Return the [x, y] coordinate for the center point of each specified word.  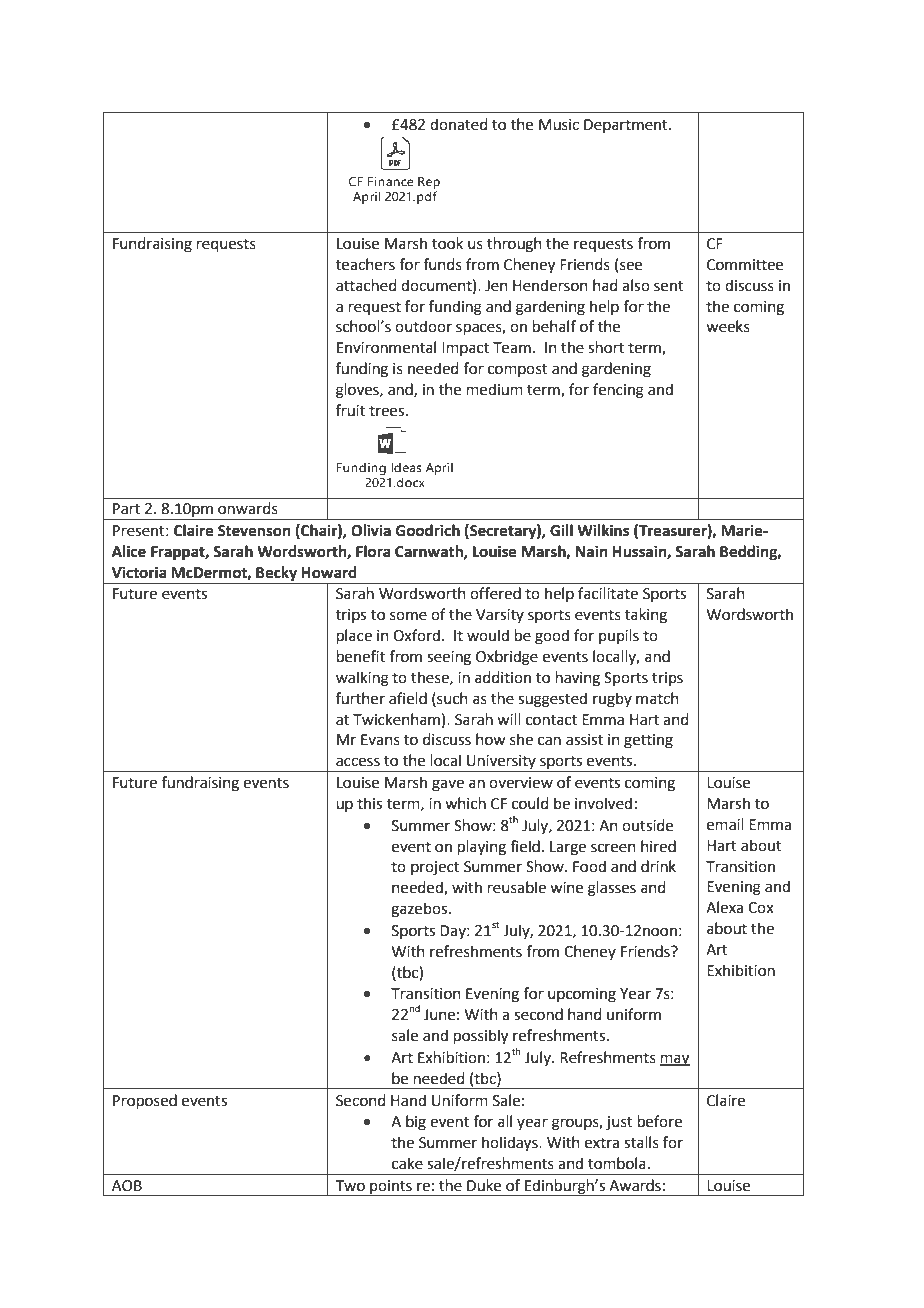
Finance [391, 182]
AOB [127, 1186]
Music [559, 125]
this [369, 803]
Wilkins [603, 530]
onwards [248, 508]
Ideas [406, 467]
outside [647, 825]
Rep [429, 183]
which [465, 803]
